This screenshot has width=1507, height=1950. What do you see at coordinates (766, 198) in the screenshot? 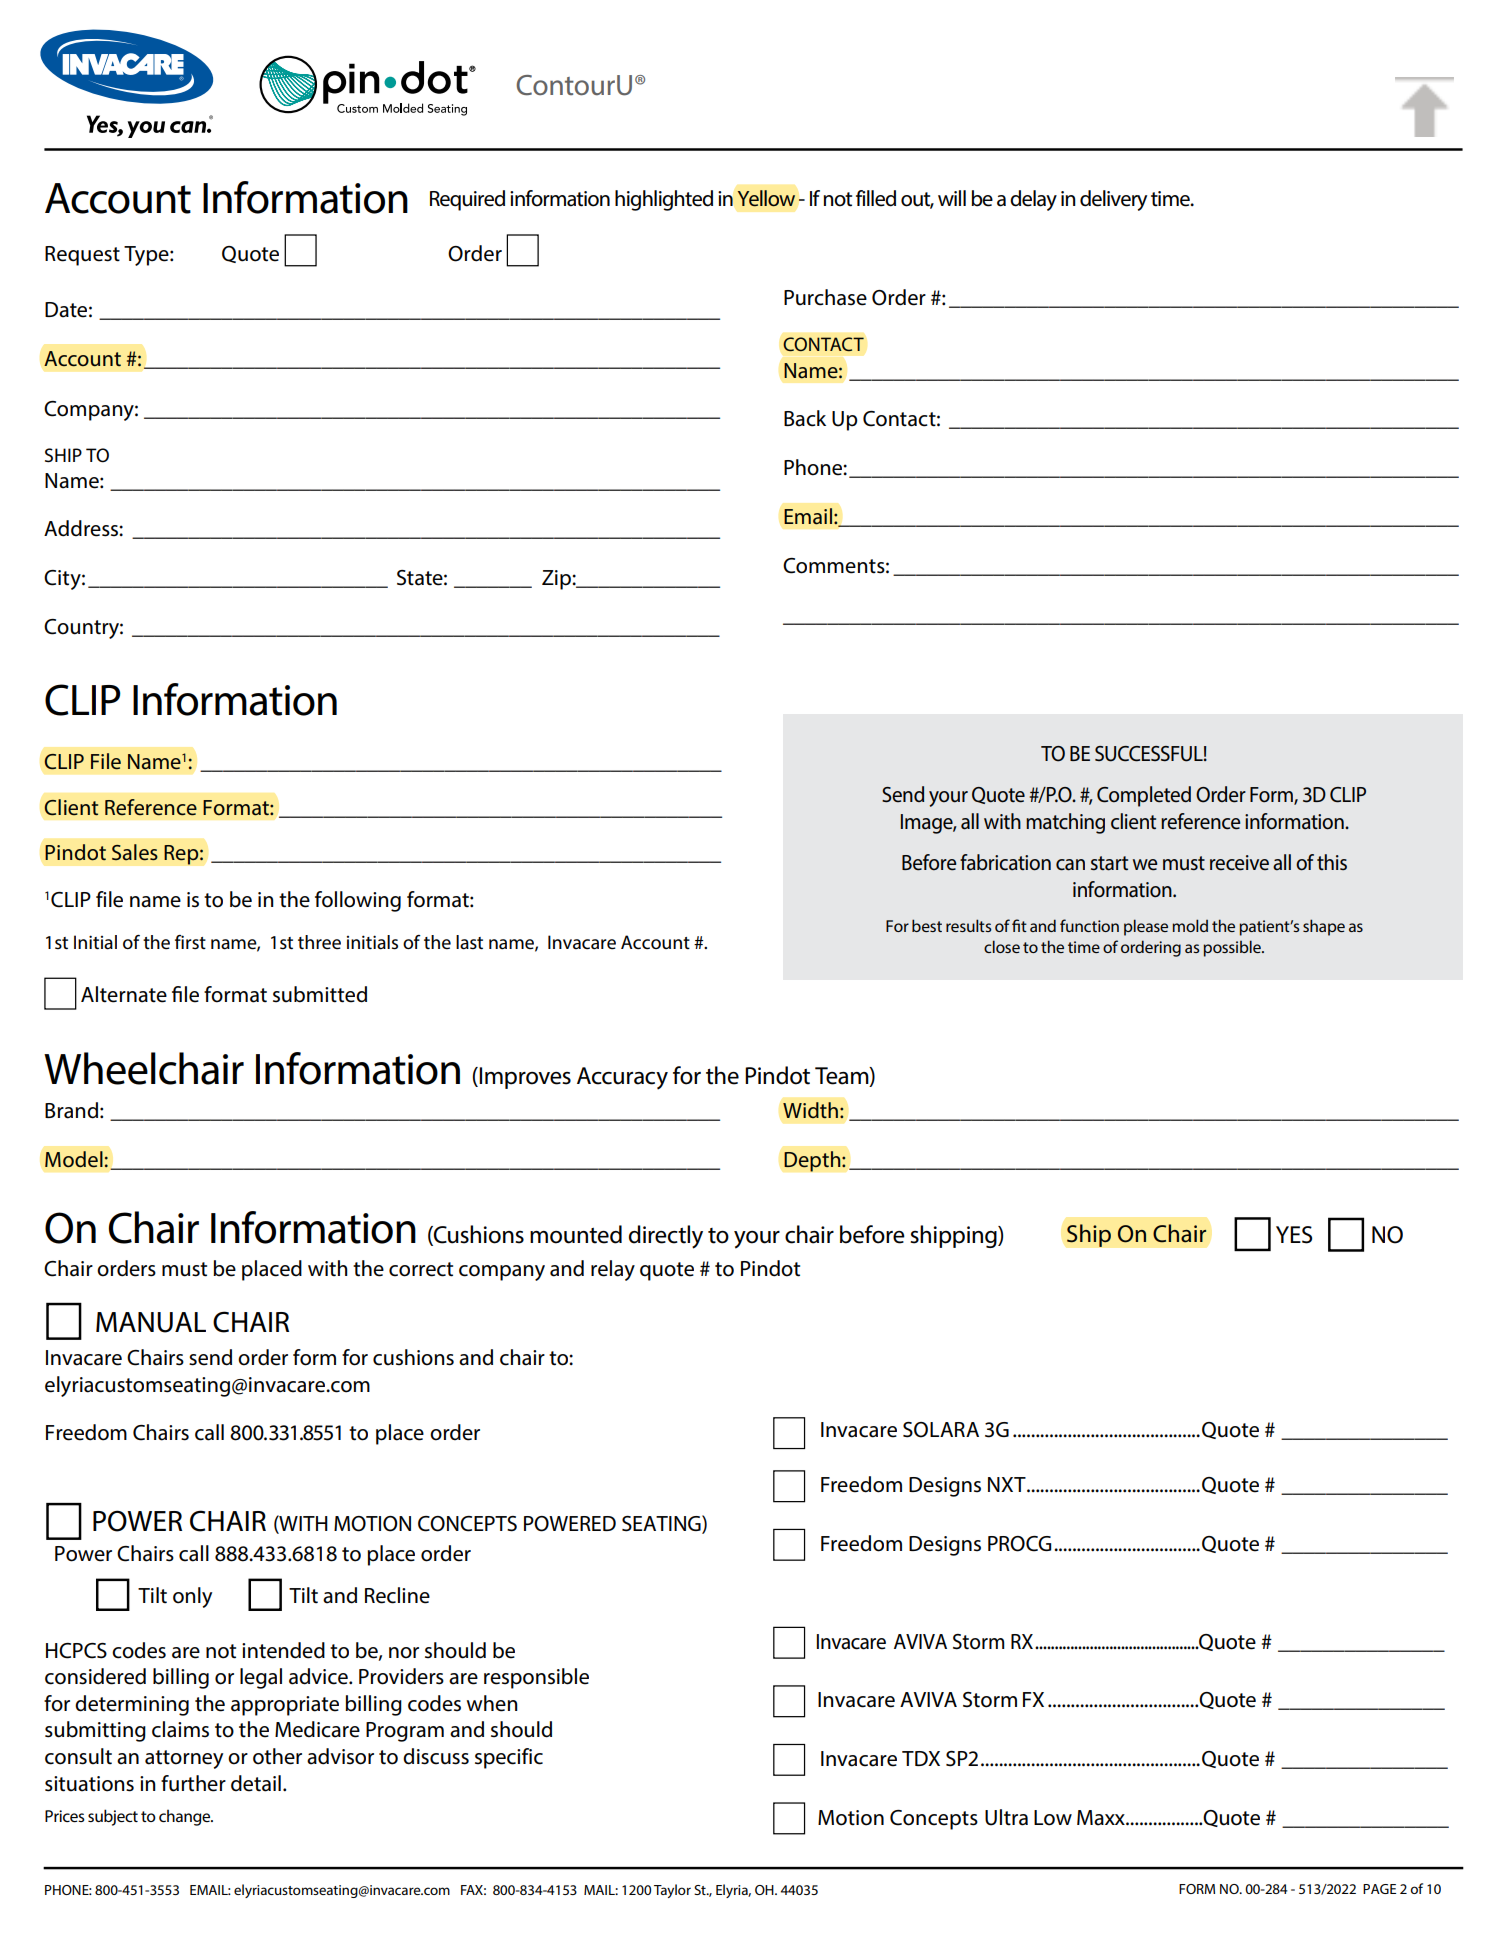
I see `Yellow` at bounding box center [766, 198].
